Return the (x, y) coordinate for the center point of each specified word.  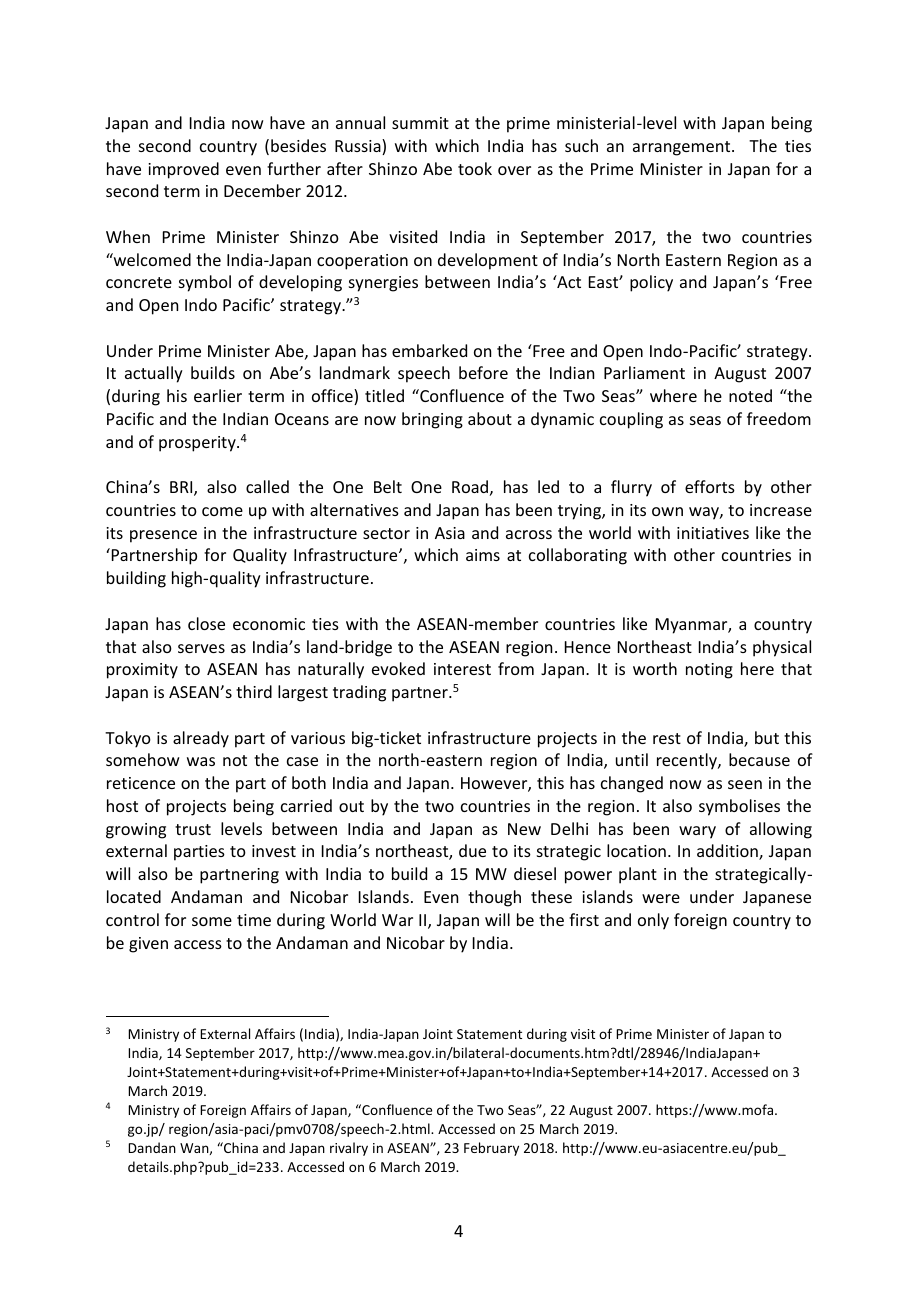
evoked (398, 668)
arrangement (683, 148)
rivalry (349, 1149)
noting (709, 671)
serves (201, 648)
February (491, 1149)
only (653, 921)
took (475, 168)
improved (183, 170)
